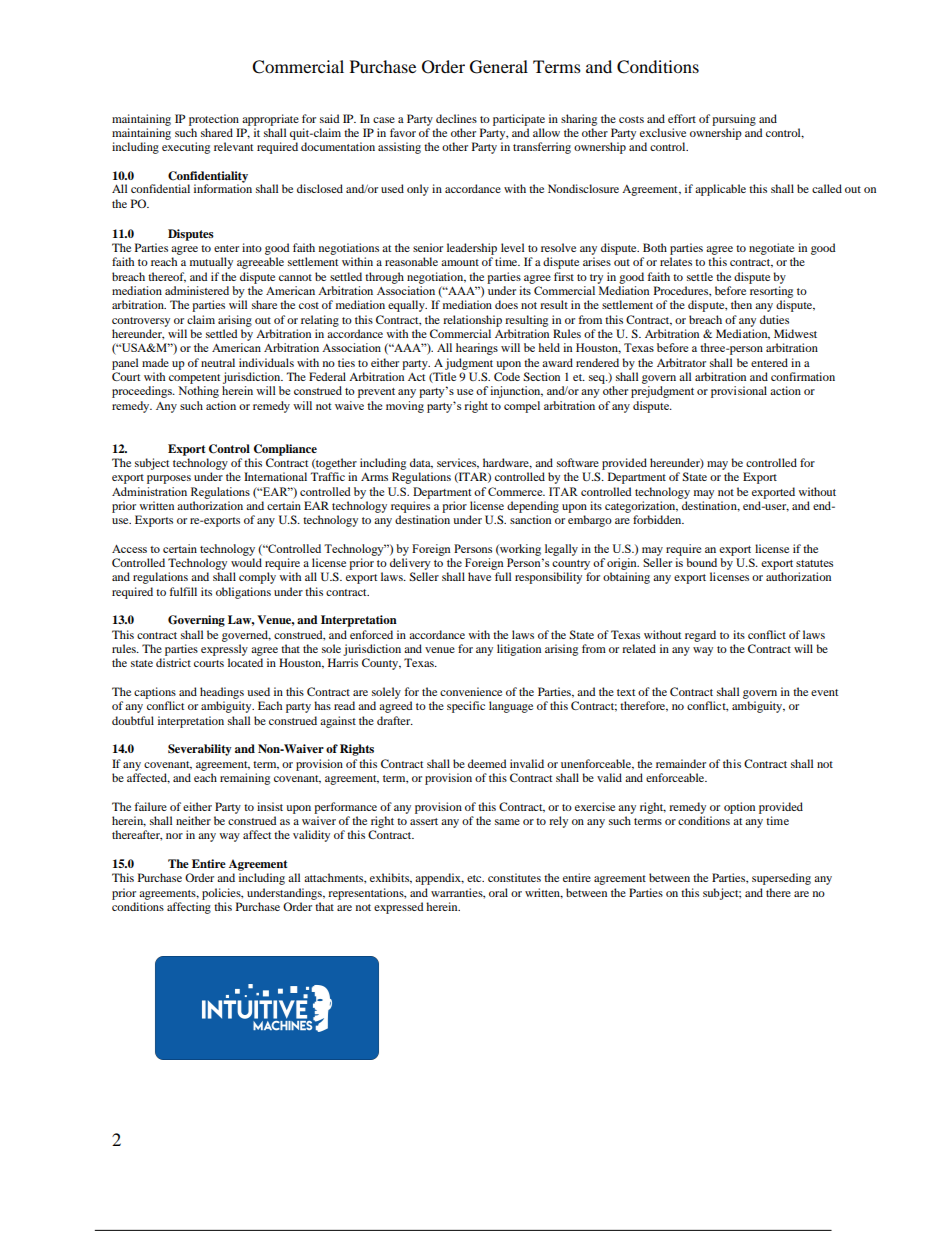 This image has height=1233, width=952. Describe the element at coordinates (214, 120) in the image. I see `protection` at that location.
